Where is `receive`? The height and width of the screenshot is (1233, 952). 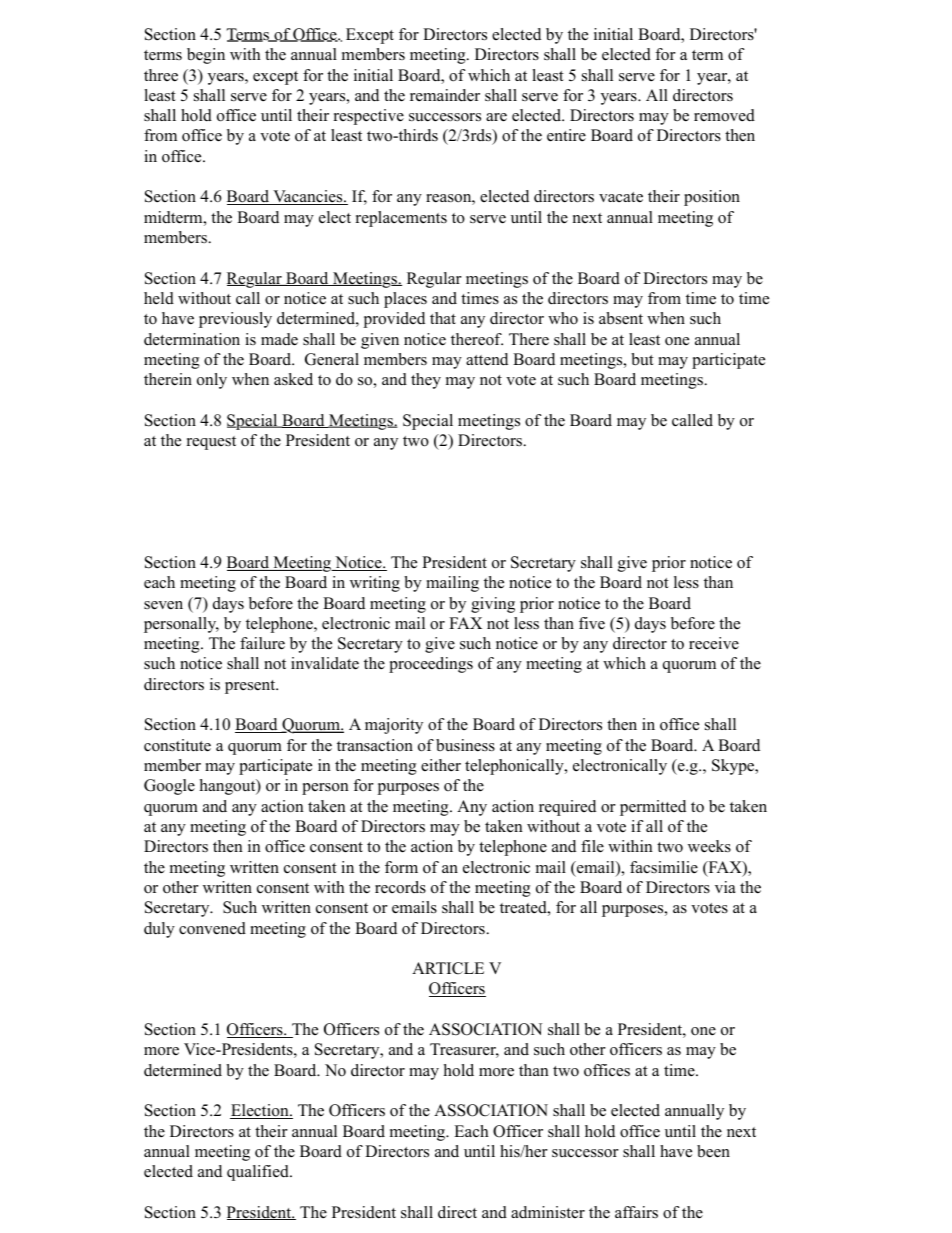
receive is located at coordinates (714, 643).
